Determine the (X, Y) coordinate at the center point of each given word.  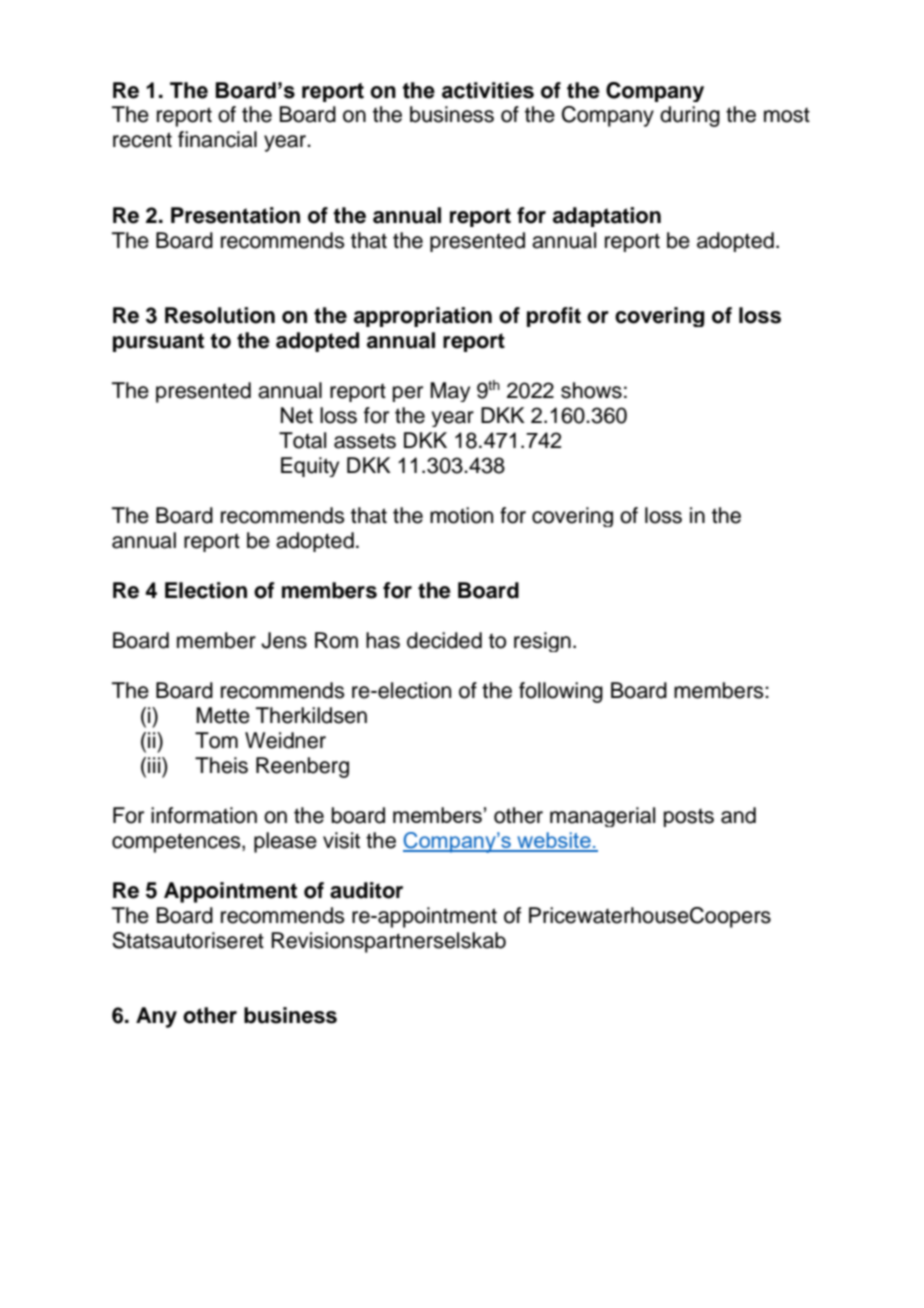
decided (444, 640)
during (690, 116)
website (554, 841)
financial (217, 139)
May (450, 392)
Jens (284, 640)
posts (689, 818)
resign (542, 642)
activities (488, 90)
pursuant (158, 342)
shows (591, 390)
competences (177, 843)
